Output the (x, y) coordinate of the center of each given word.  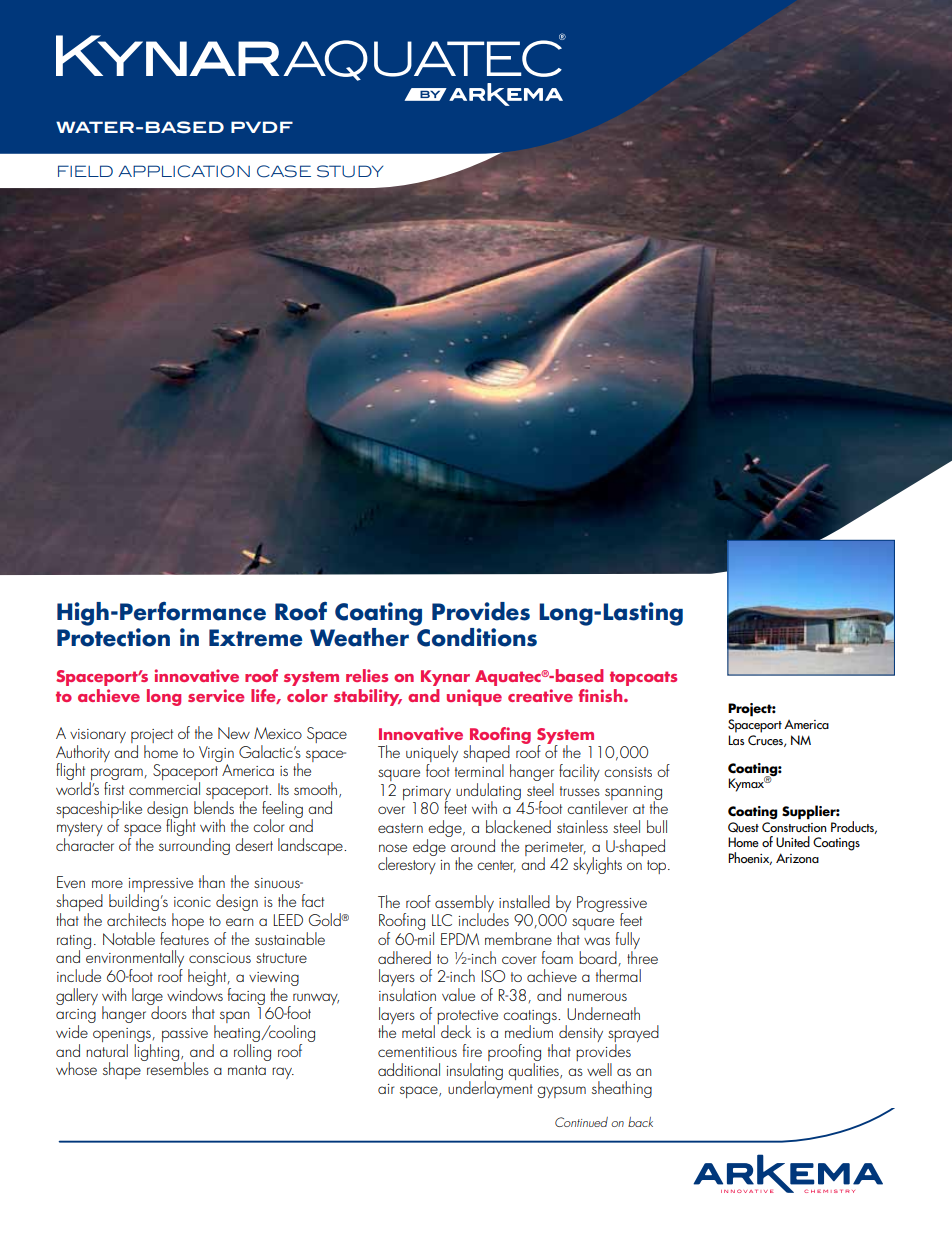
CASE (284, 171)
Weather (359, 637)
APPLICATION (184, 171)
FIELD (85, 171)
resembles (177, 1067)
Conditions (477, 637)
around (472, 844)
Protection (113, 637)
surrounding (194, 846)
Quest (743, 827)
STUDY (350, 171)
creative (540, 695)
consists (628, 772)
